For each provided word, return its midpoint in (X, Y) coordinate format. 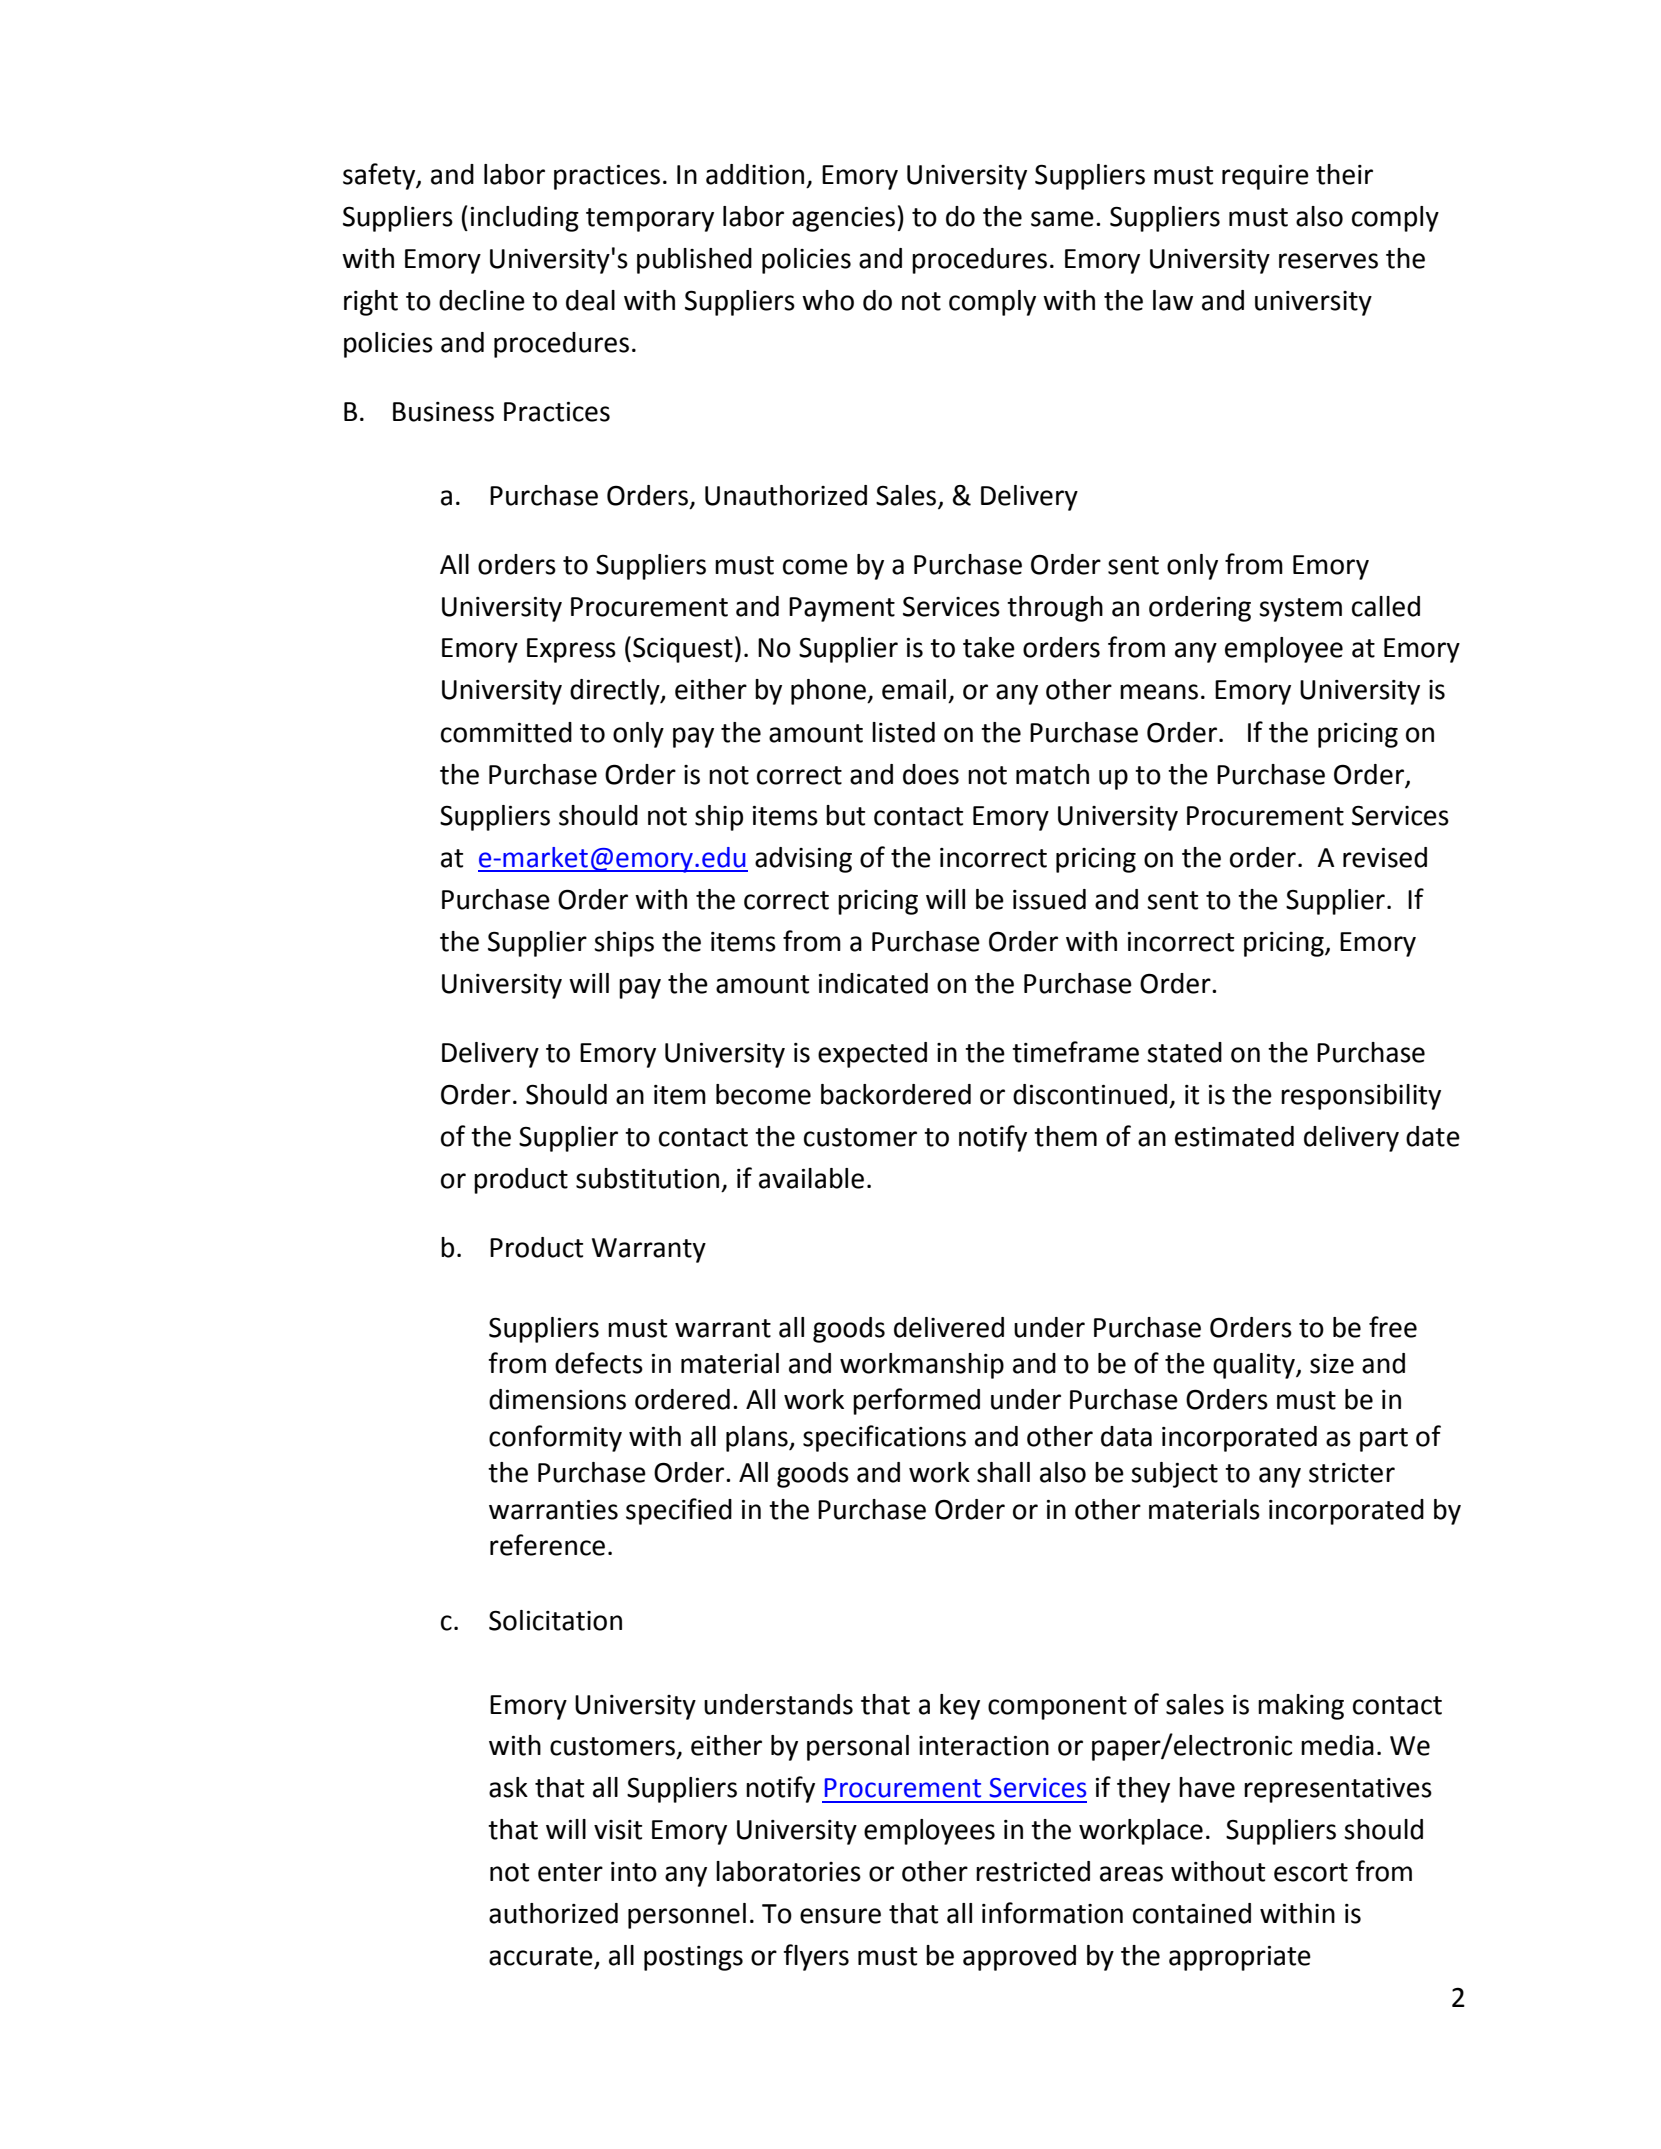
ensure (840, 1916)
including (525, 219)
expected (872, 1055)
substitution (647, 1178)
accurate (541, 1956)
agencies (843, 219)
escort (1311, 1872)
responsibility (1361, 1097)
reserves (1328, 261)
